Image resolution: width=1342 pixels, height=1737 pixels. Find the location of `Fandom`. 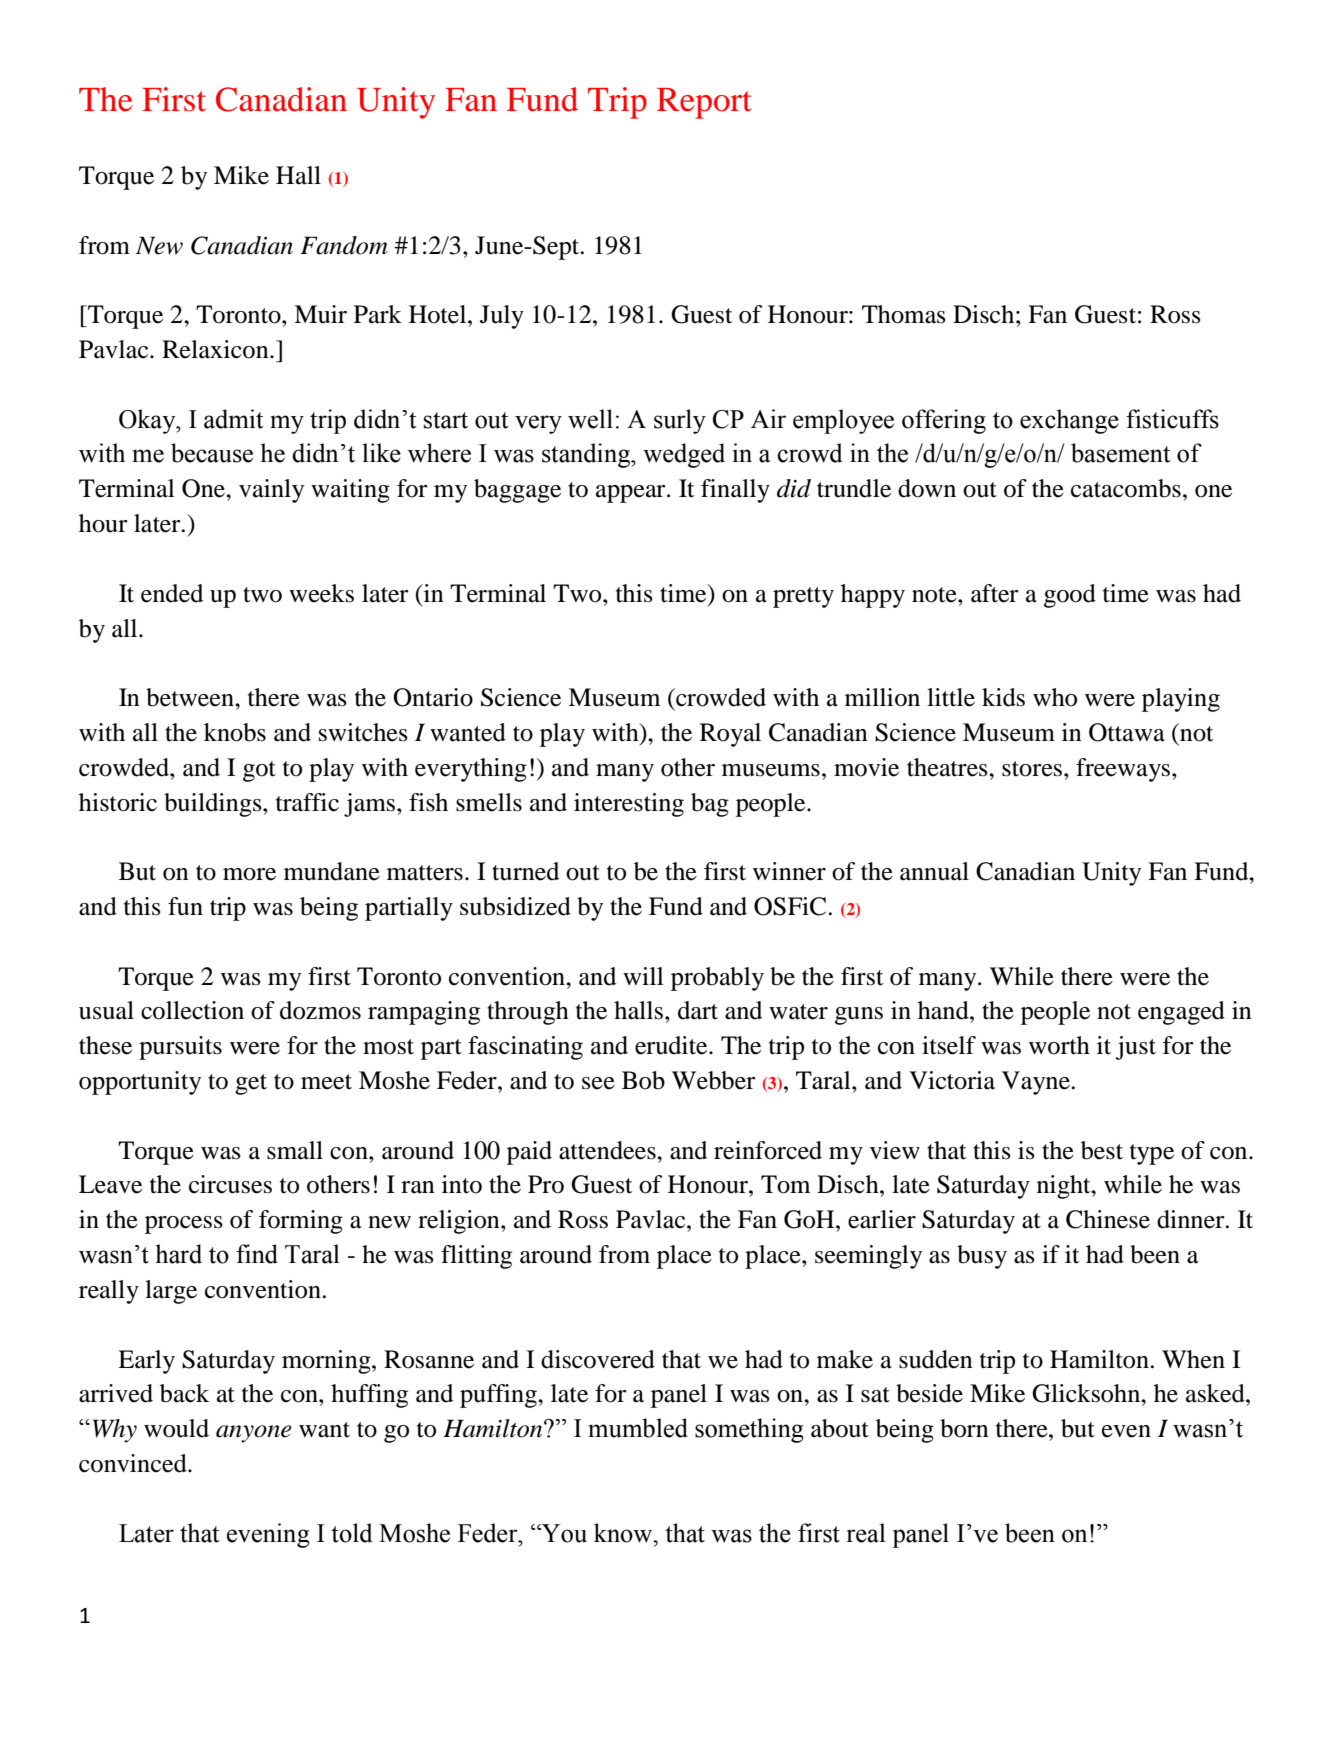

Fandom is located at coordinates (344, 245).
